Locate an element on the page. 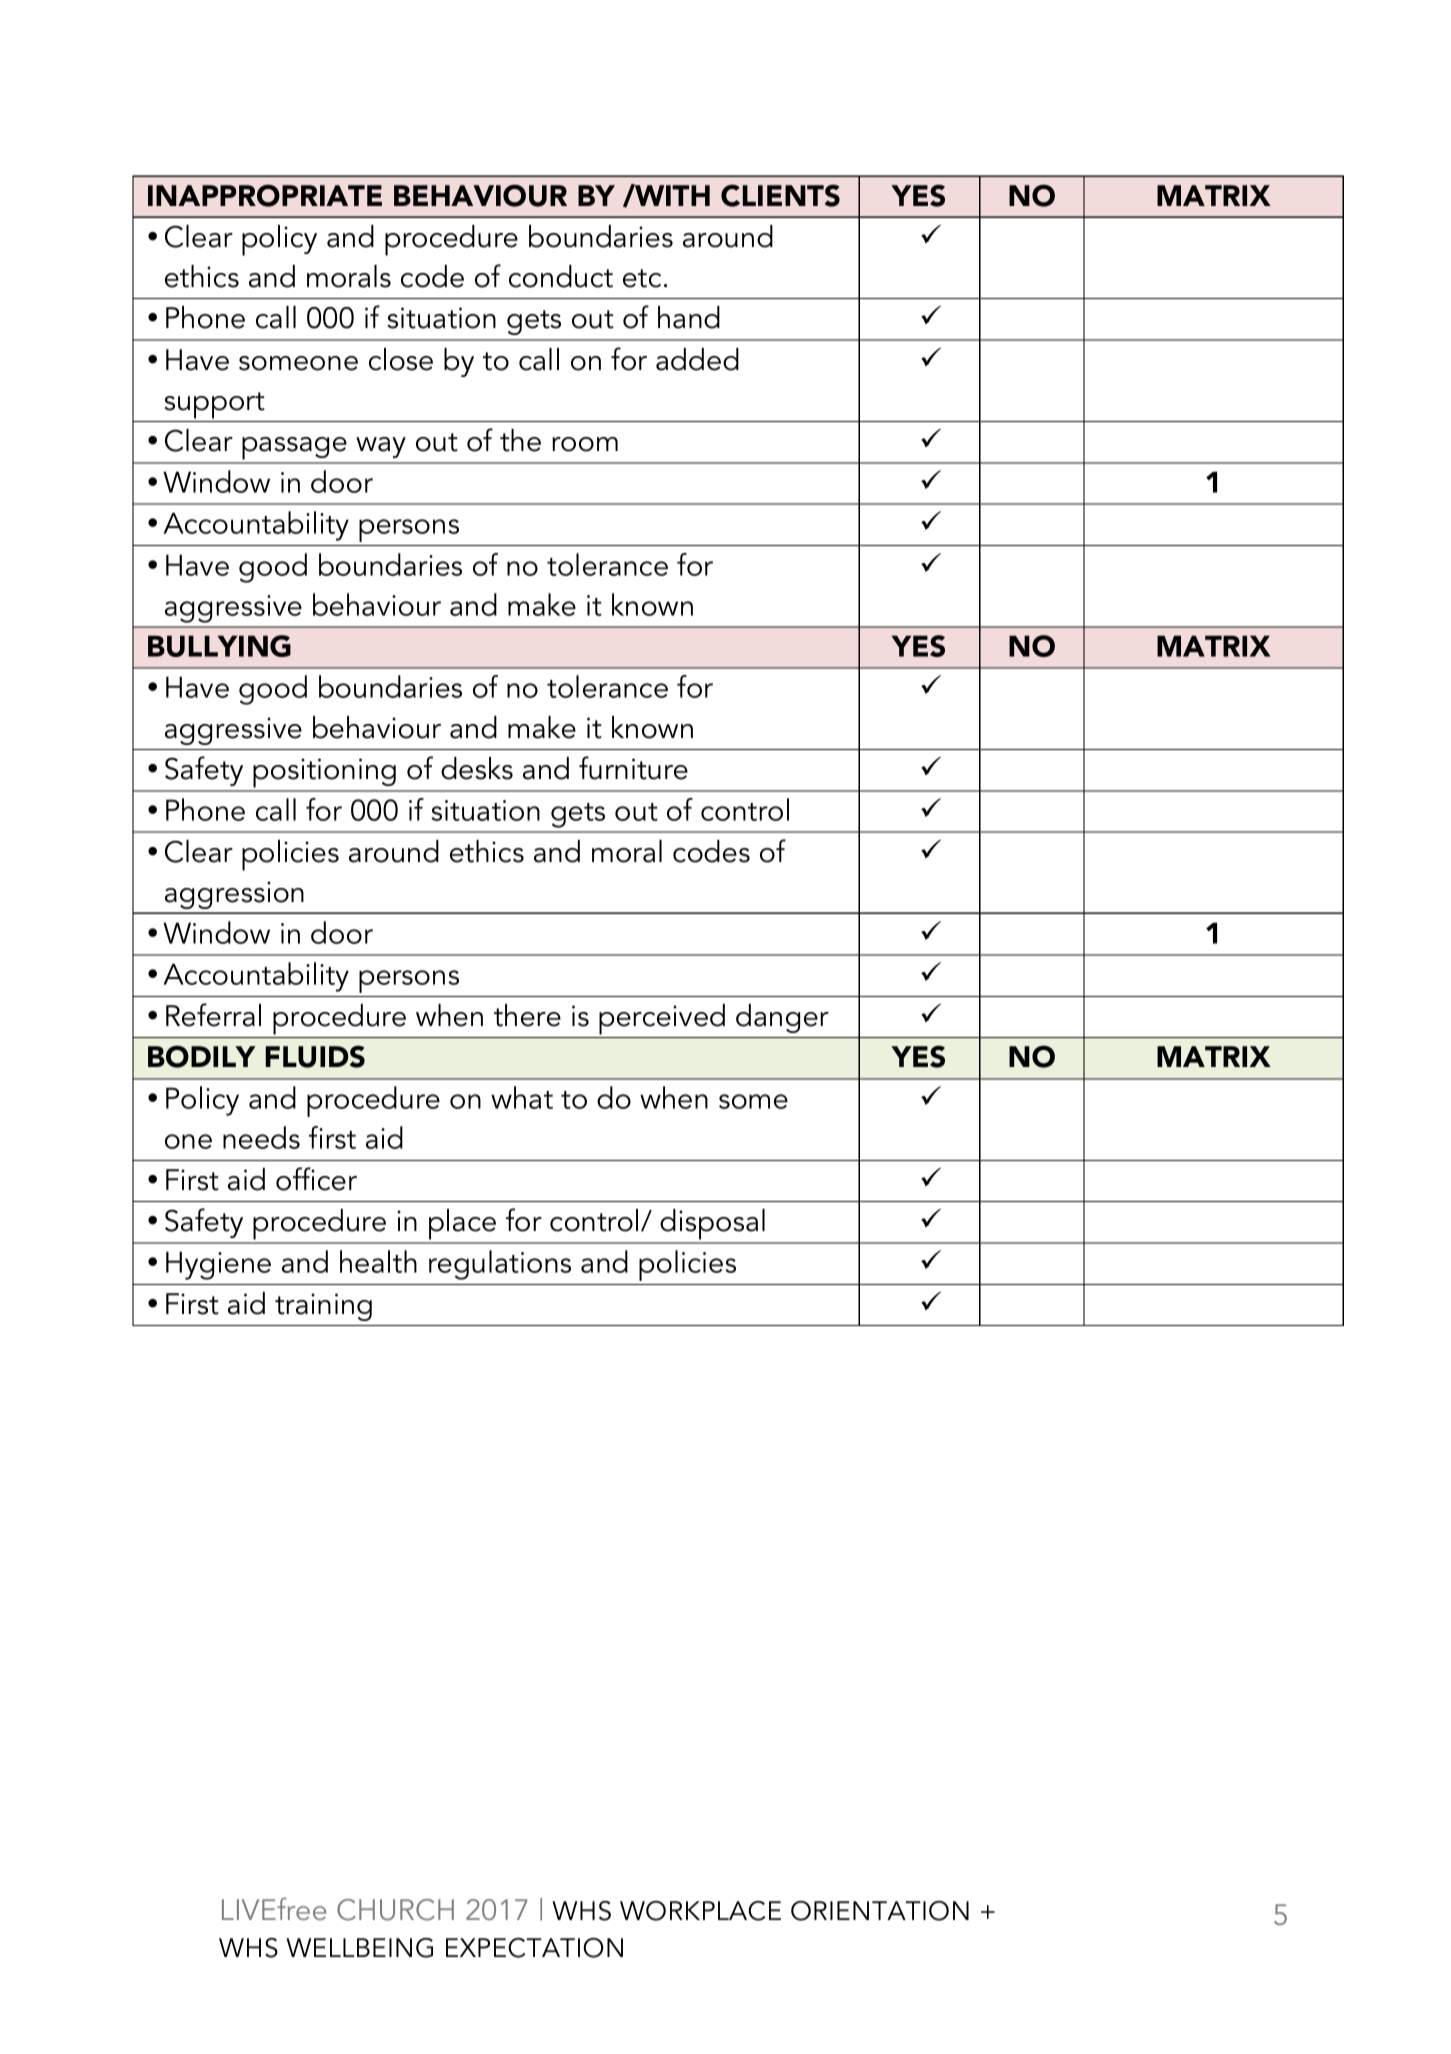 The height and width of the image is (2054, 1451). ORIENTATION is located at coordinates (880, 1911).
